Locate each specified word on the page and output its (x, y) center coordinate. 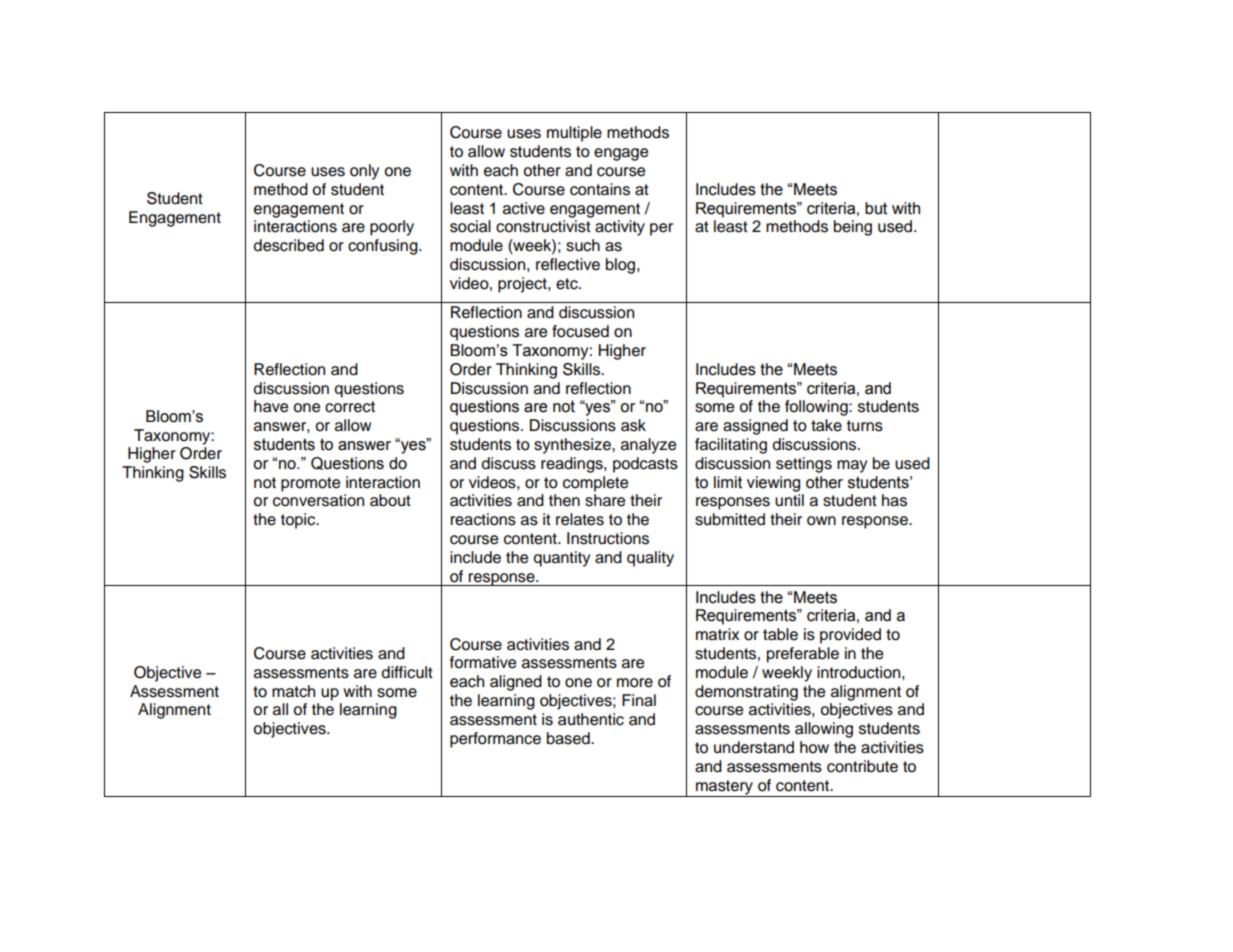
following (817, 408)
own (821, 521)
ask (633, 425)
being (853, 228)
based (569, 738)
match (293, 691)
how (814, 747)
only (364, 172)
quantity (562, 559)
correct (350, 407)
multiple (574, 134)
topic (299, 521)
